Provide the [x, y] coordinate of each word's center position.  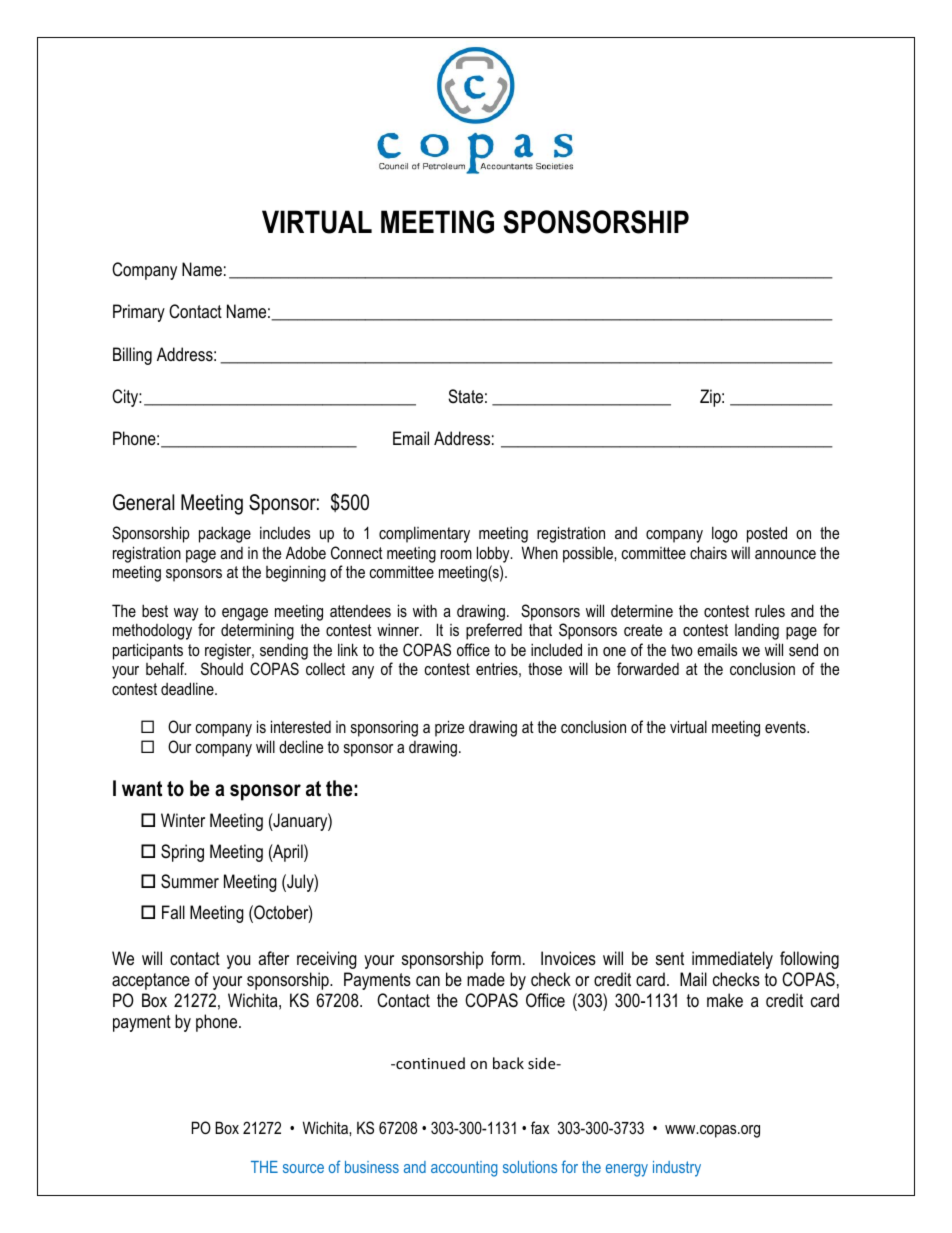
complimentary [424, 534]
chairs [708, 552]
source [303, 1168]
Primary [139, 313]
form [506, 958]
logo [725, 534]
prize [449, 728]
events [786, 727]
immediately [732, 960]
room [456, 554]
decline [301, 746]
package [225, 534]
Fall [173, 912]
